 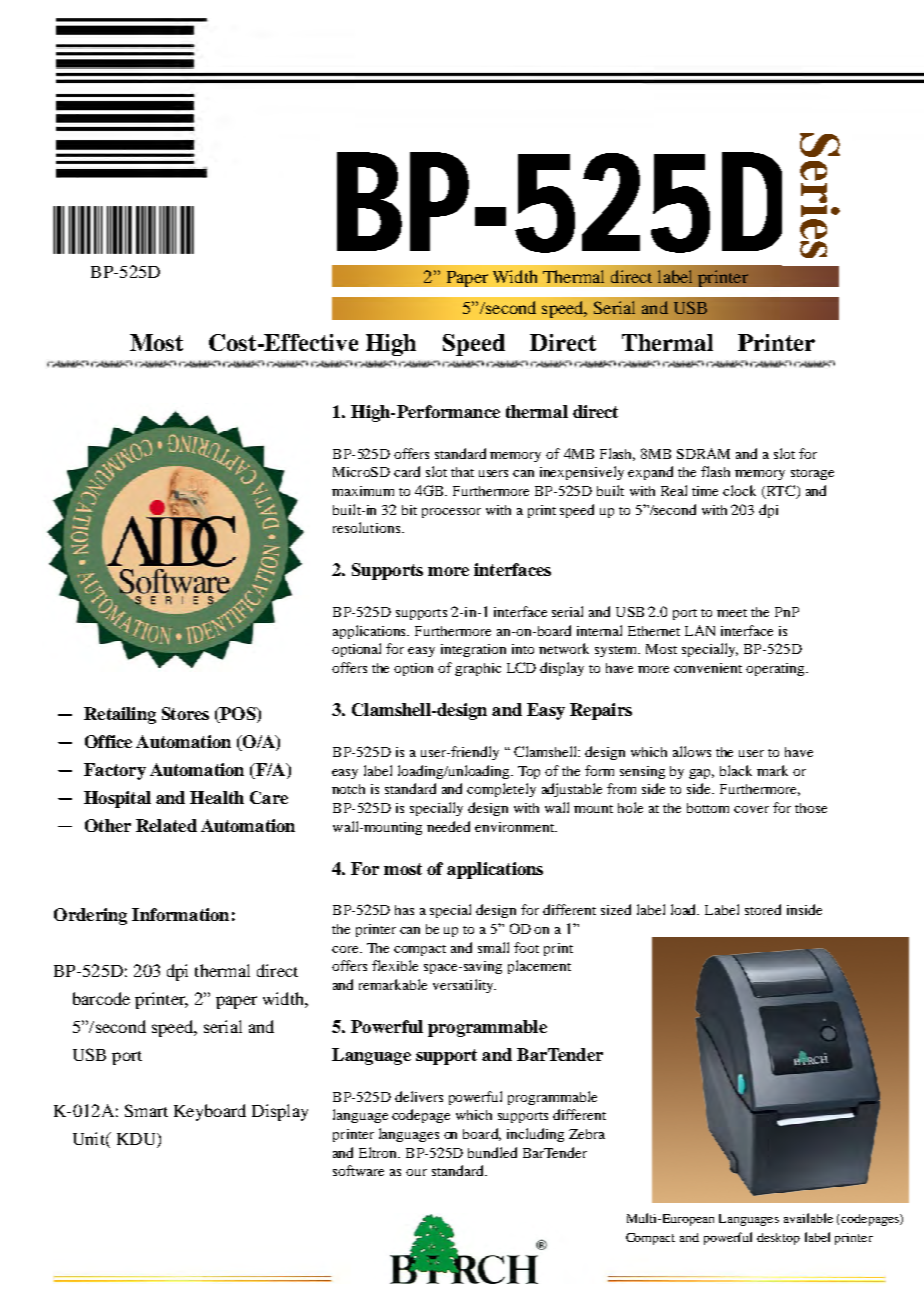 What do you see at coordinates (708, 668) in the screenshot?
I see `convenient` at bounding box center [708, 668].
